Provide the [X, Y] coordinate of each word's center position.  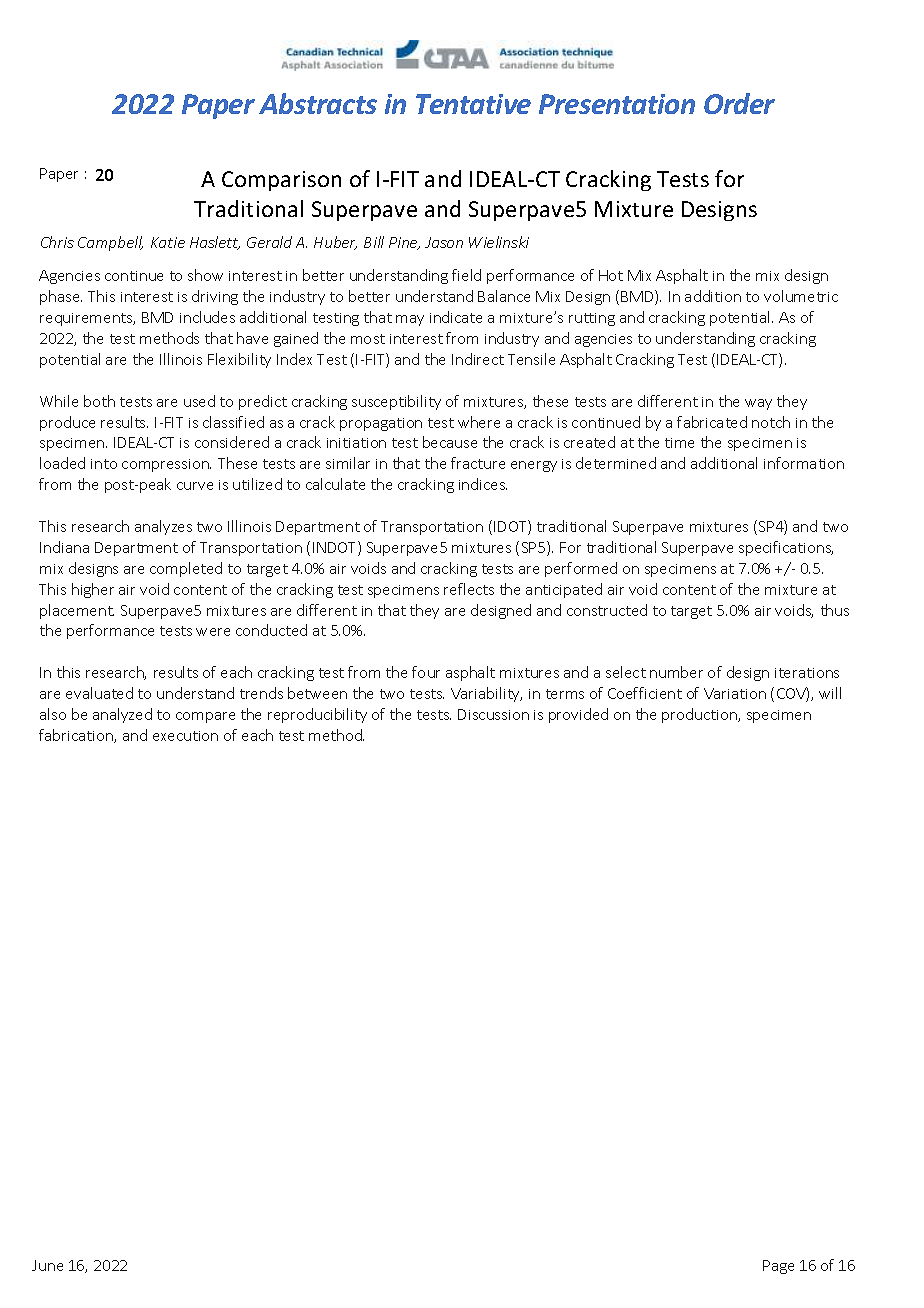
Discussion [493, 714]
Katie [168, 242]
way [758, 404]
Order [739, 103]
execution [185, 736]
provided [578, 715]
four [426, 672]
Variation [735, 693]
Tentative [473, 104]
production [700, 715]
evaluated [99, 693]
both [99, 401]
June [47, 1265]
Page [778, 1267]
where [479, 422]
